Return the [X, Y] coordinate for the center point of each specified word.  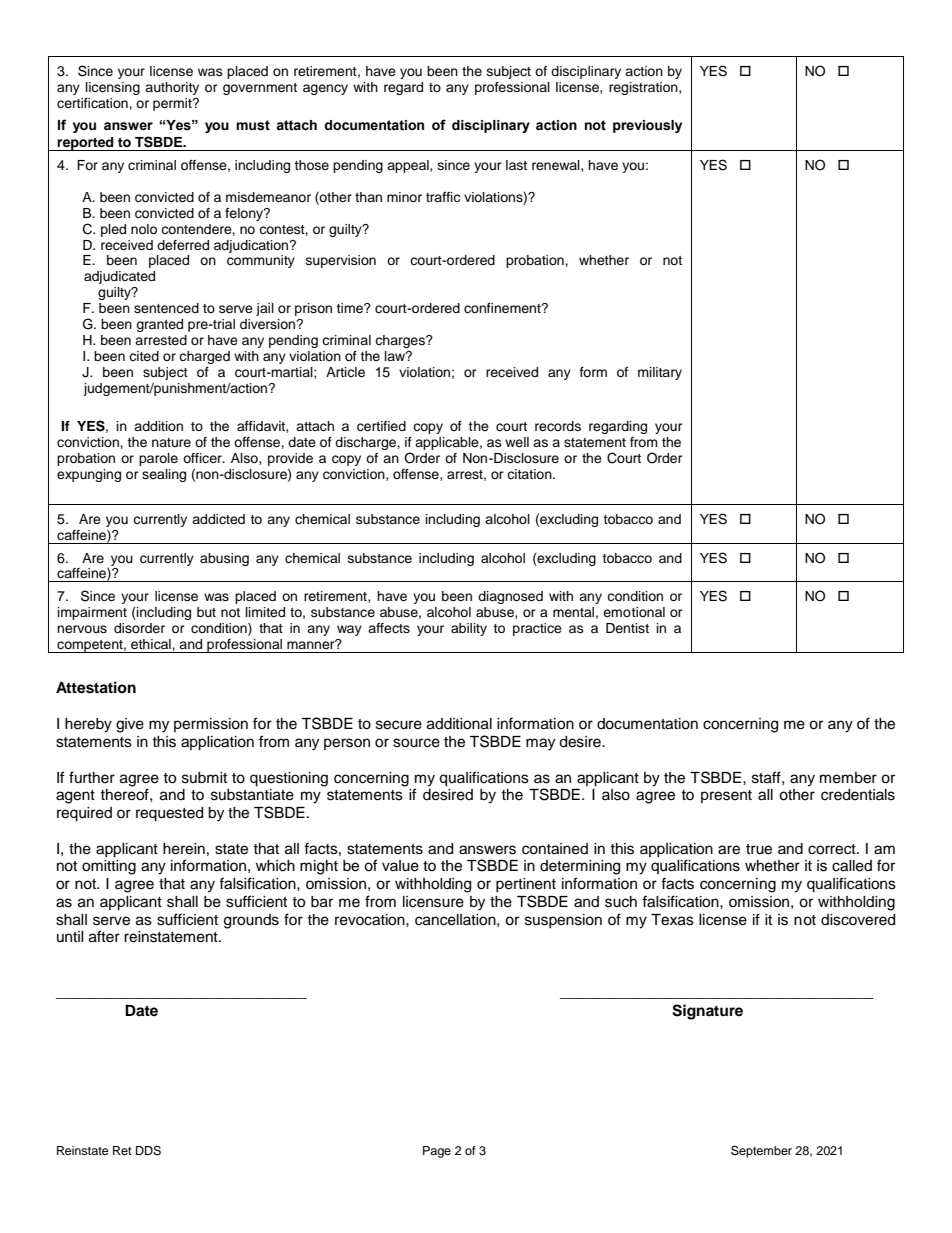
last [516, 165]
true [759, 849]
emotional [634, 612]
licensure [433, 902]
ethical [152, 644]
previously [647, 126]
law [396, 356]
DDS [148, 1151]
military [660, 373]
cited [144, 356]
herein [184, 849]
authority [172, 88]
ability [469, 629]
